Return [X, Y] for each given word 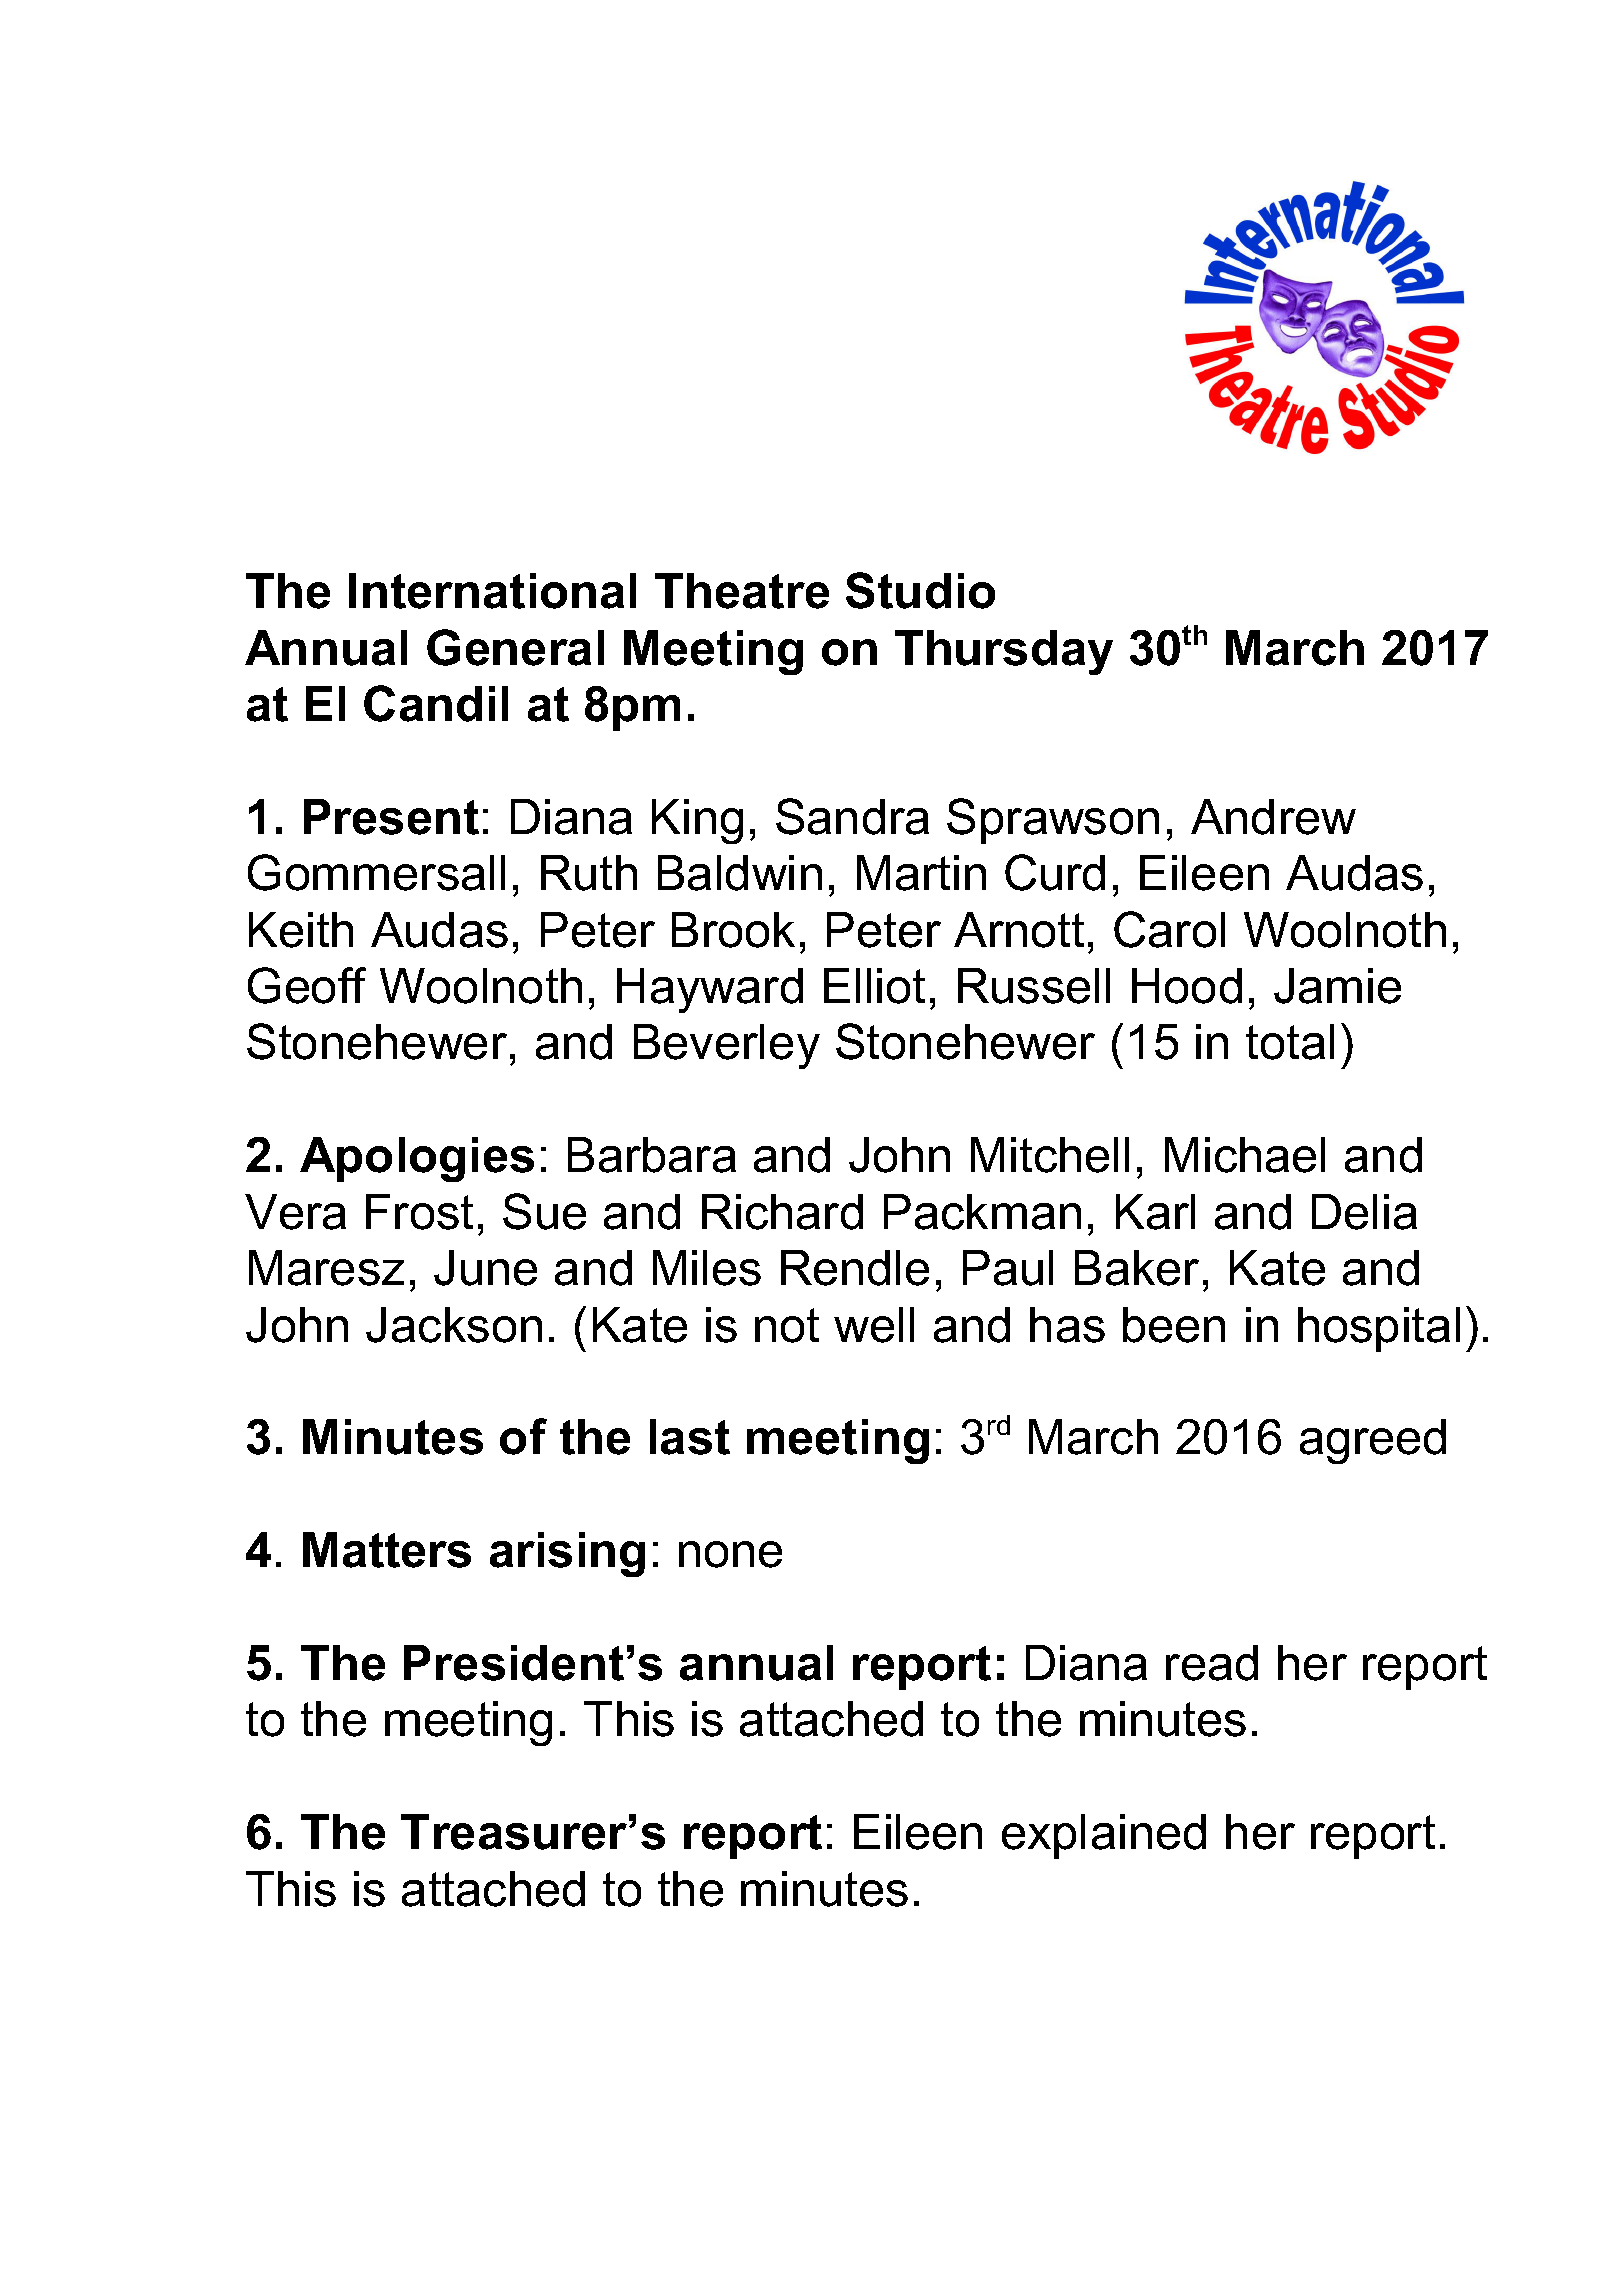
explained [1104, 1836]
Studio [920, 590]
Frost [419, 1212]
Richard [782, 1212]
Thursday [1004, 652]
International [492, 591]
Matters [387, 1550]
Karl [1155, 1212]
